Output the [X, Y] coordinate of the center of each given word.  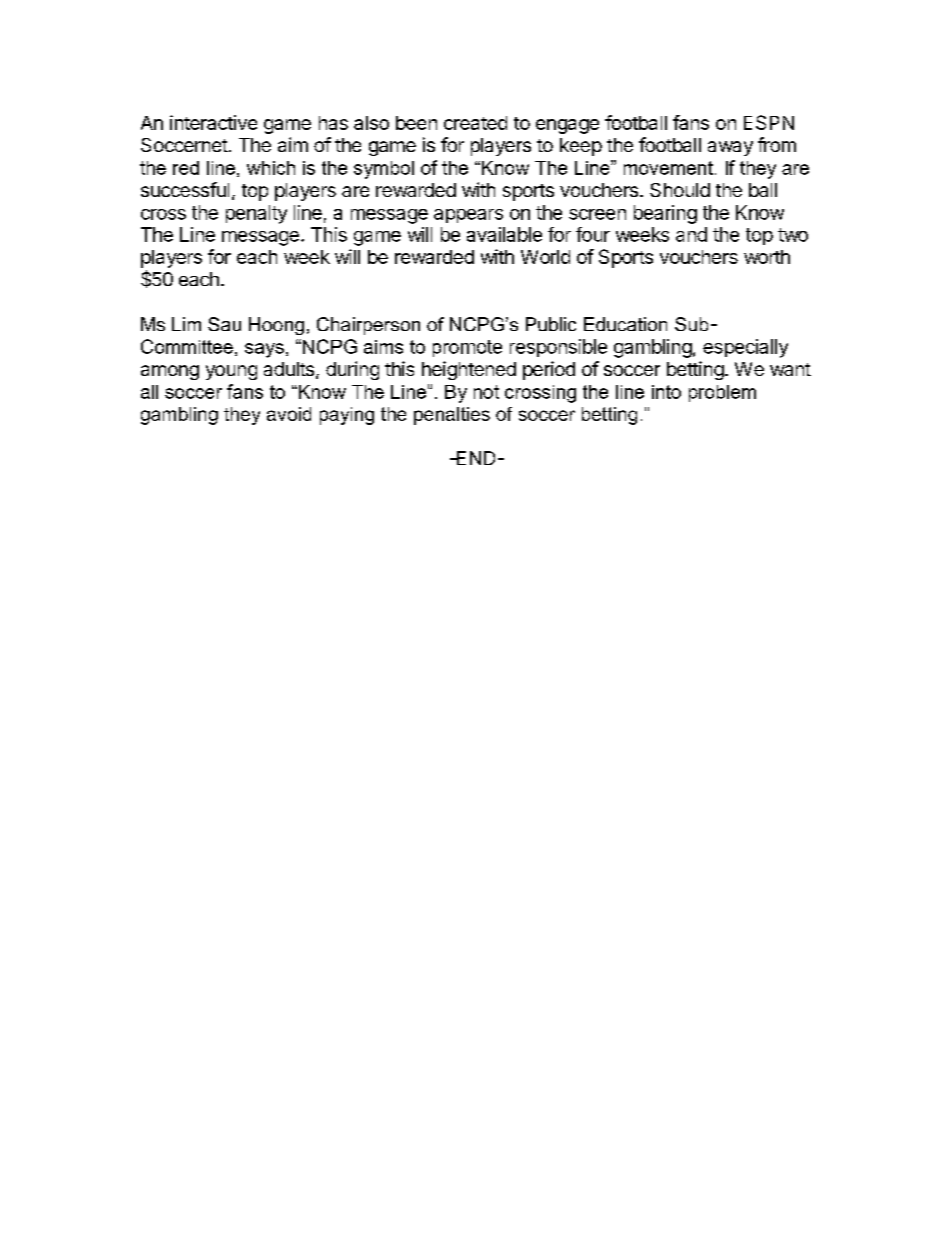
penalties [452, 416]
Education [625, 324]
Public [551, 324]
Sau [224, 324]
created [475, 123]
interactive [213, 122]
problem [722, 393]
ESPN [769, 122]
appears [468, 216]
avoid [289, 414]
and [691, 234]
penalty [256, 214]
